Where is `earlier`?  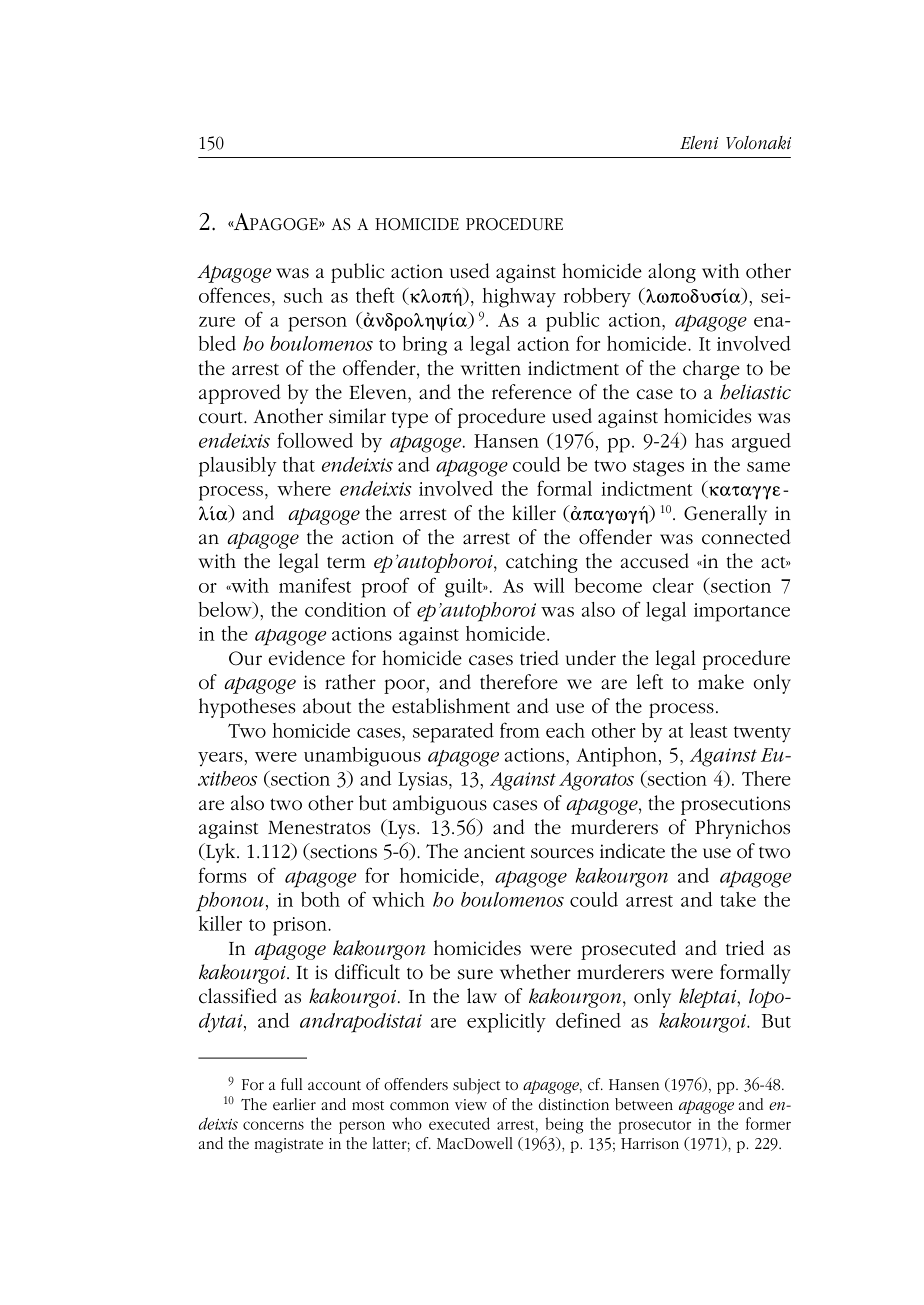
earlier is located at coordinates (294, 1104).
